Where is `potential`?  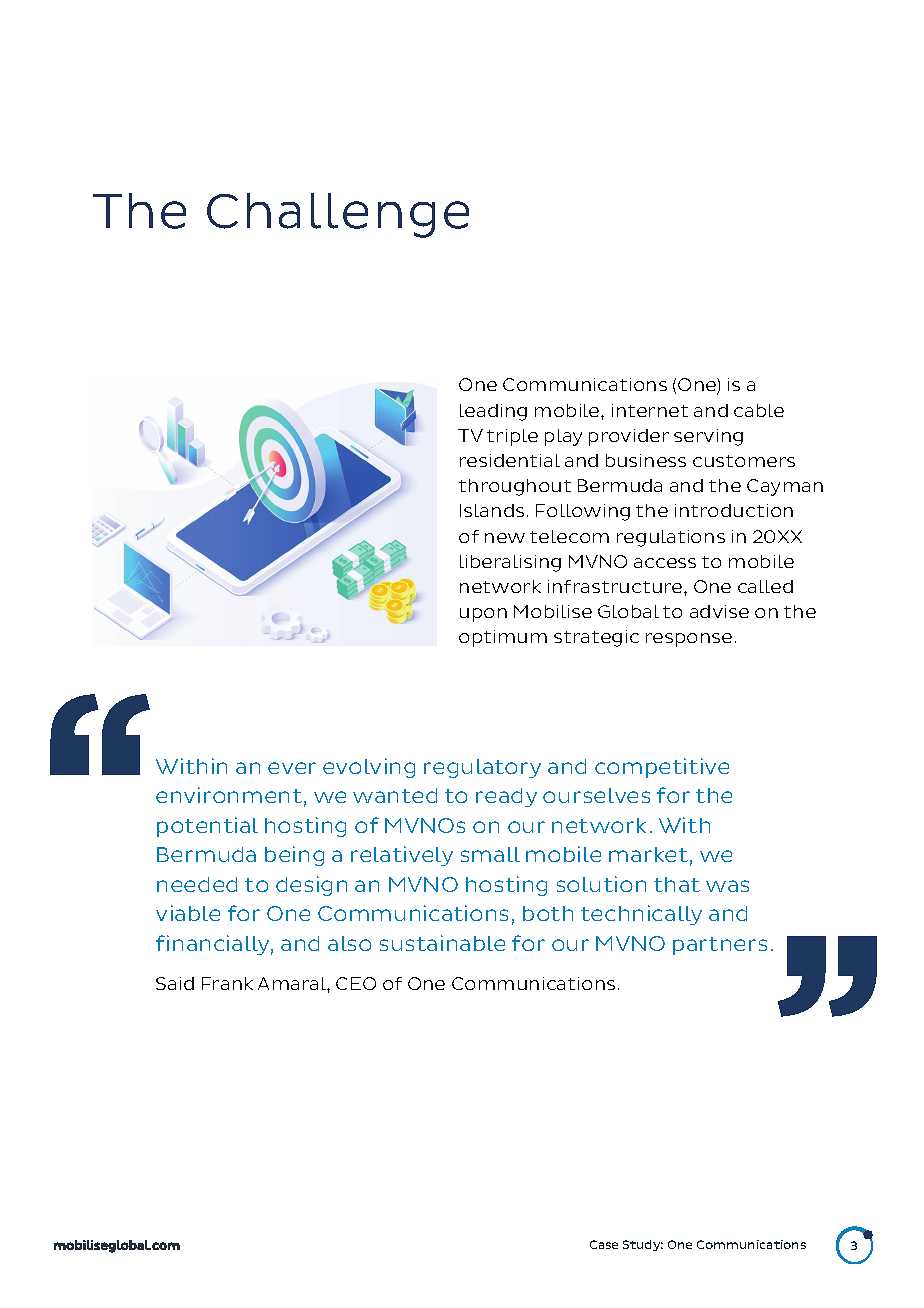 potential is located at coordinates (207, 827).
